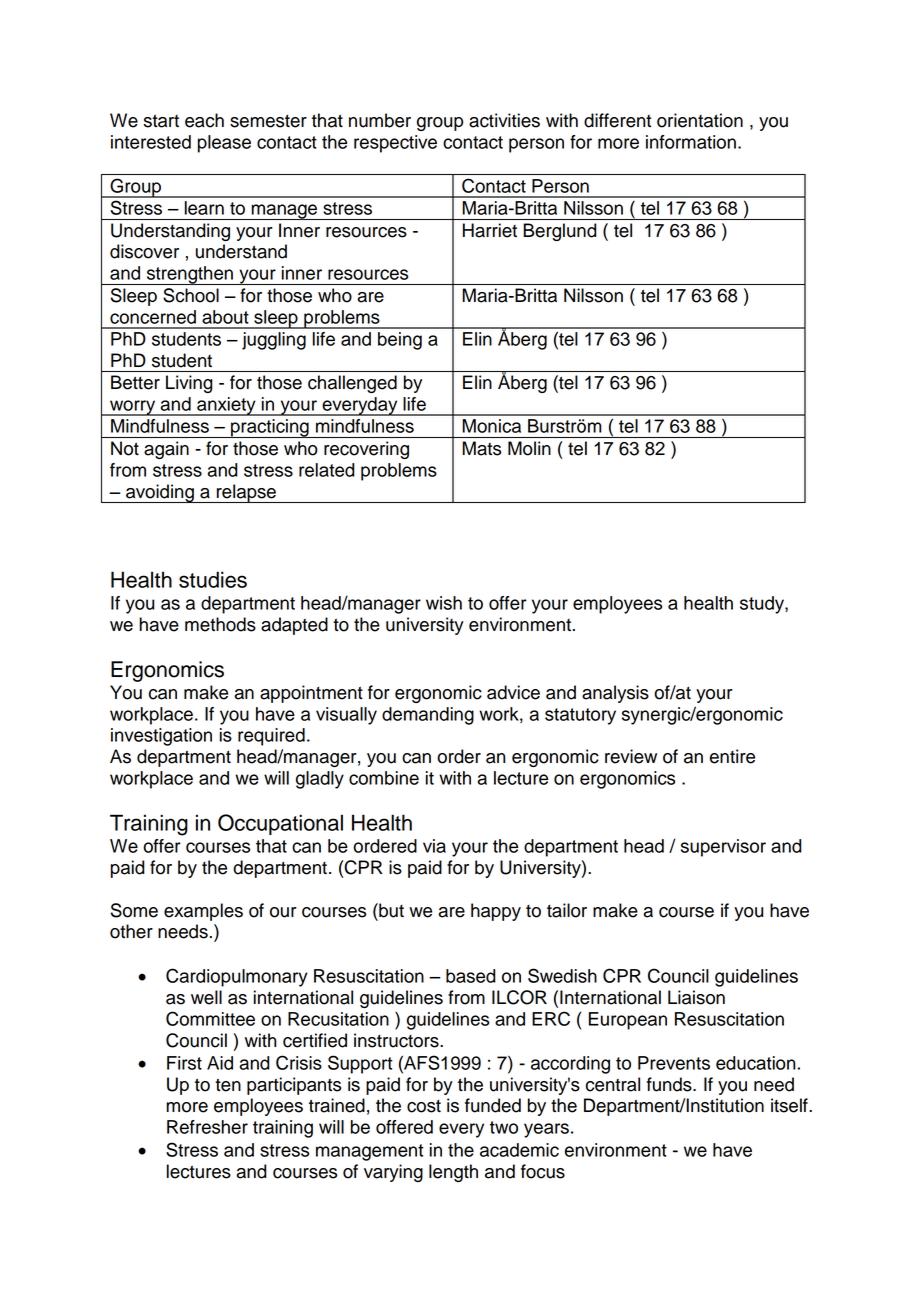  I want to click on please, so click(224, 144).
